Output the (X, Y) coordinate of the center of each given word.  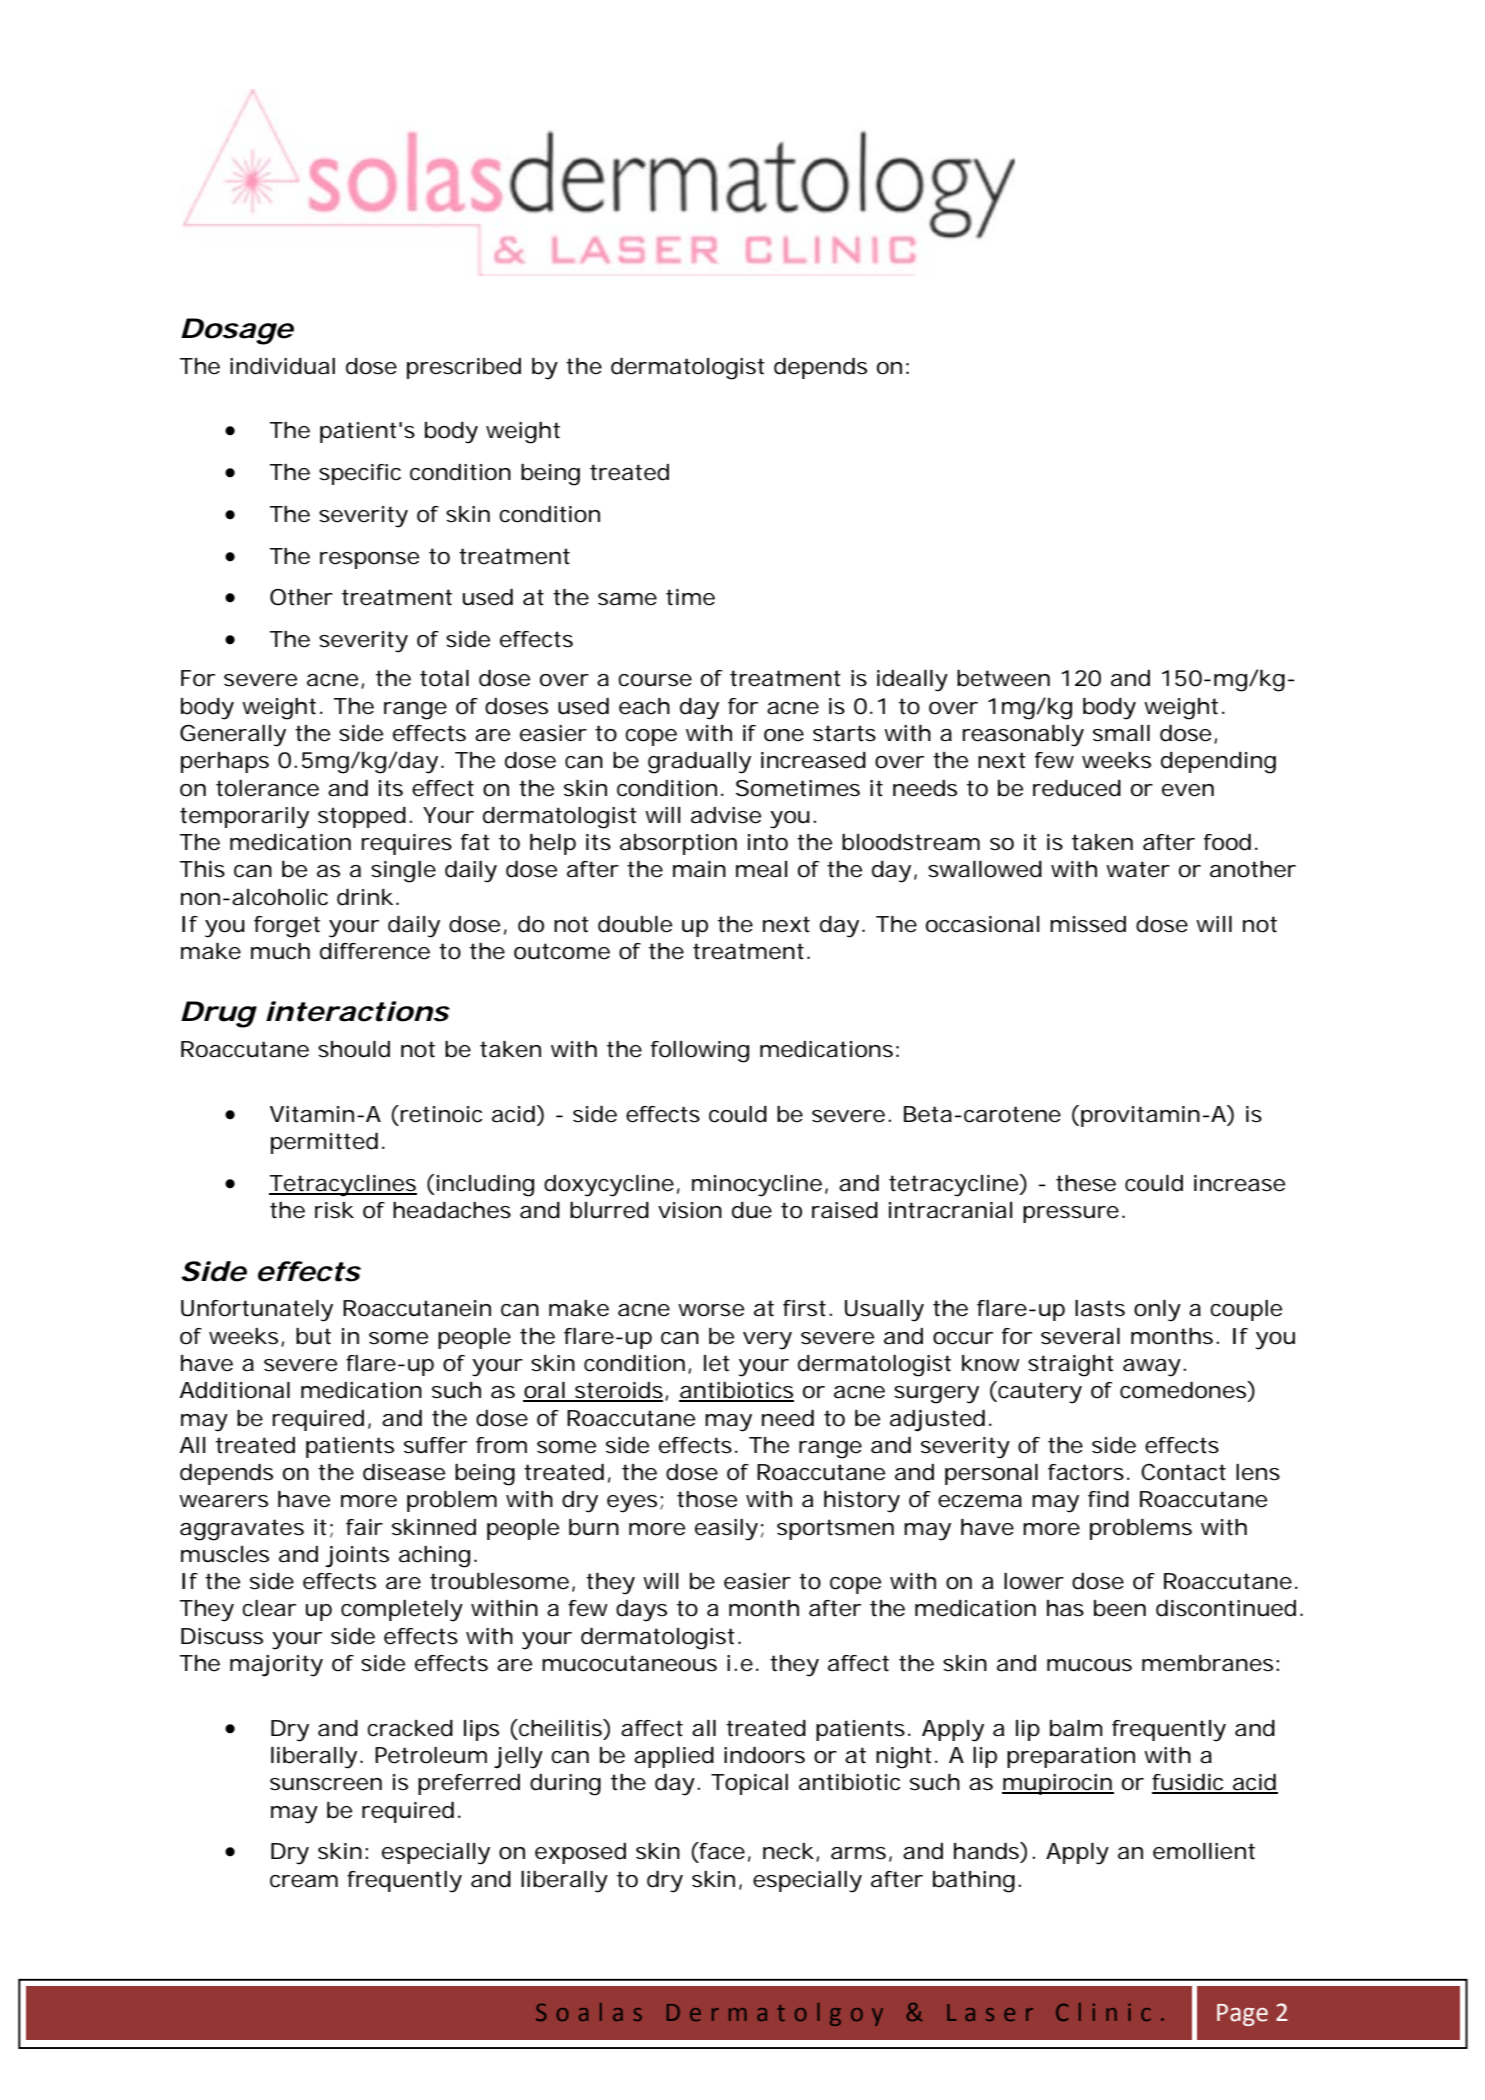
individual (282, 366)
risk (334, 1210)
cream (304, 1881)
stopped (362, 817)
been (1120, 1608)
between (1003, 678)
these (1086, 1183)
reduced (1077, 788)
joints (357, 1557)
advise (726, 815)
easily (726, 1530)
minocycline (757, 1186)
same (627, 599)
